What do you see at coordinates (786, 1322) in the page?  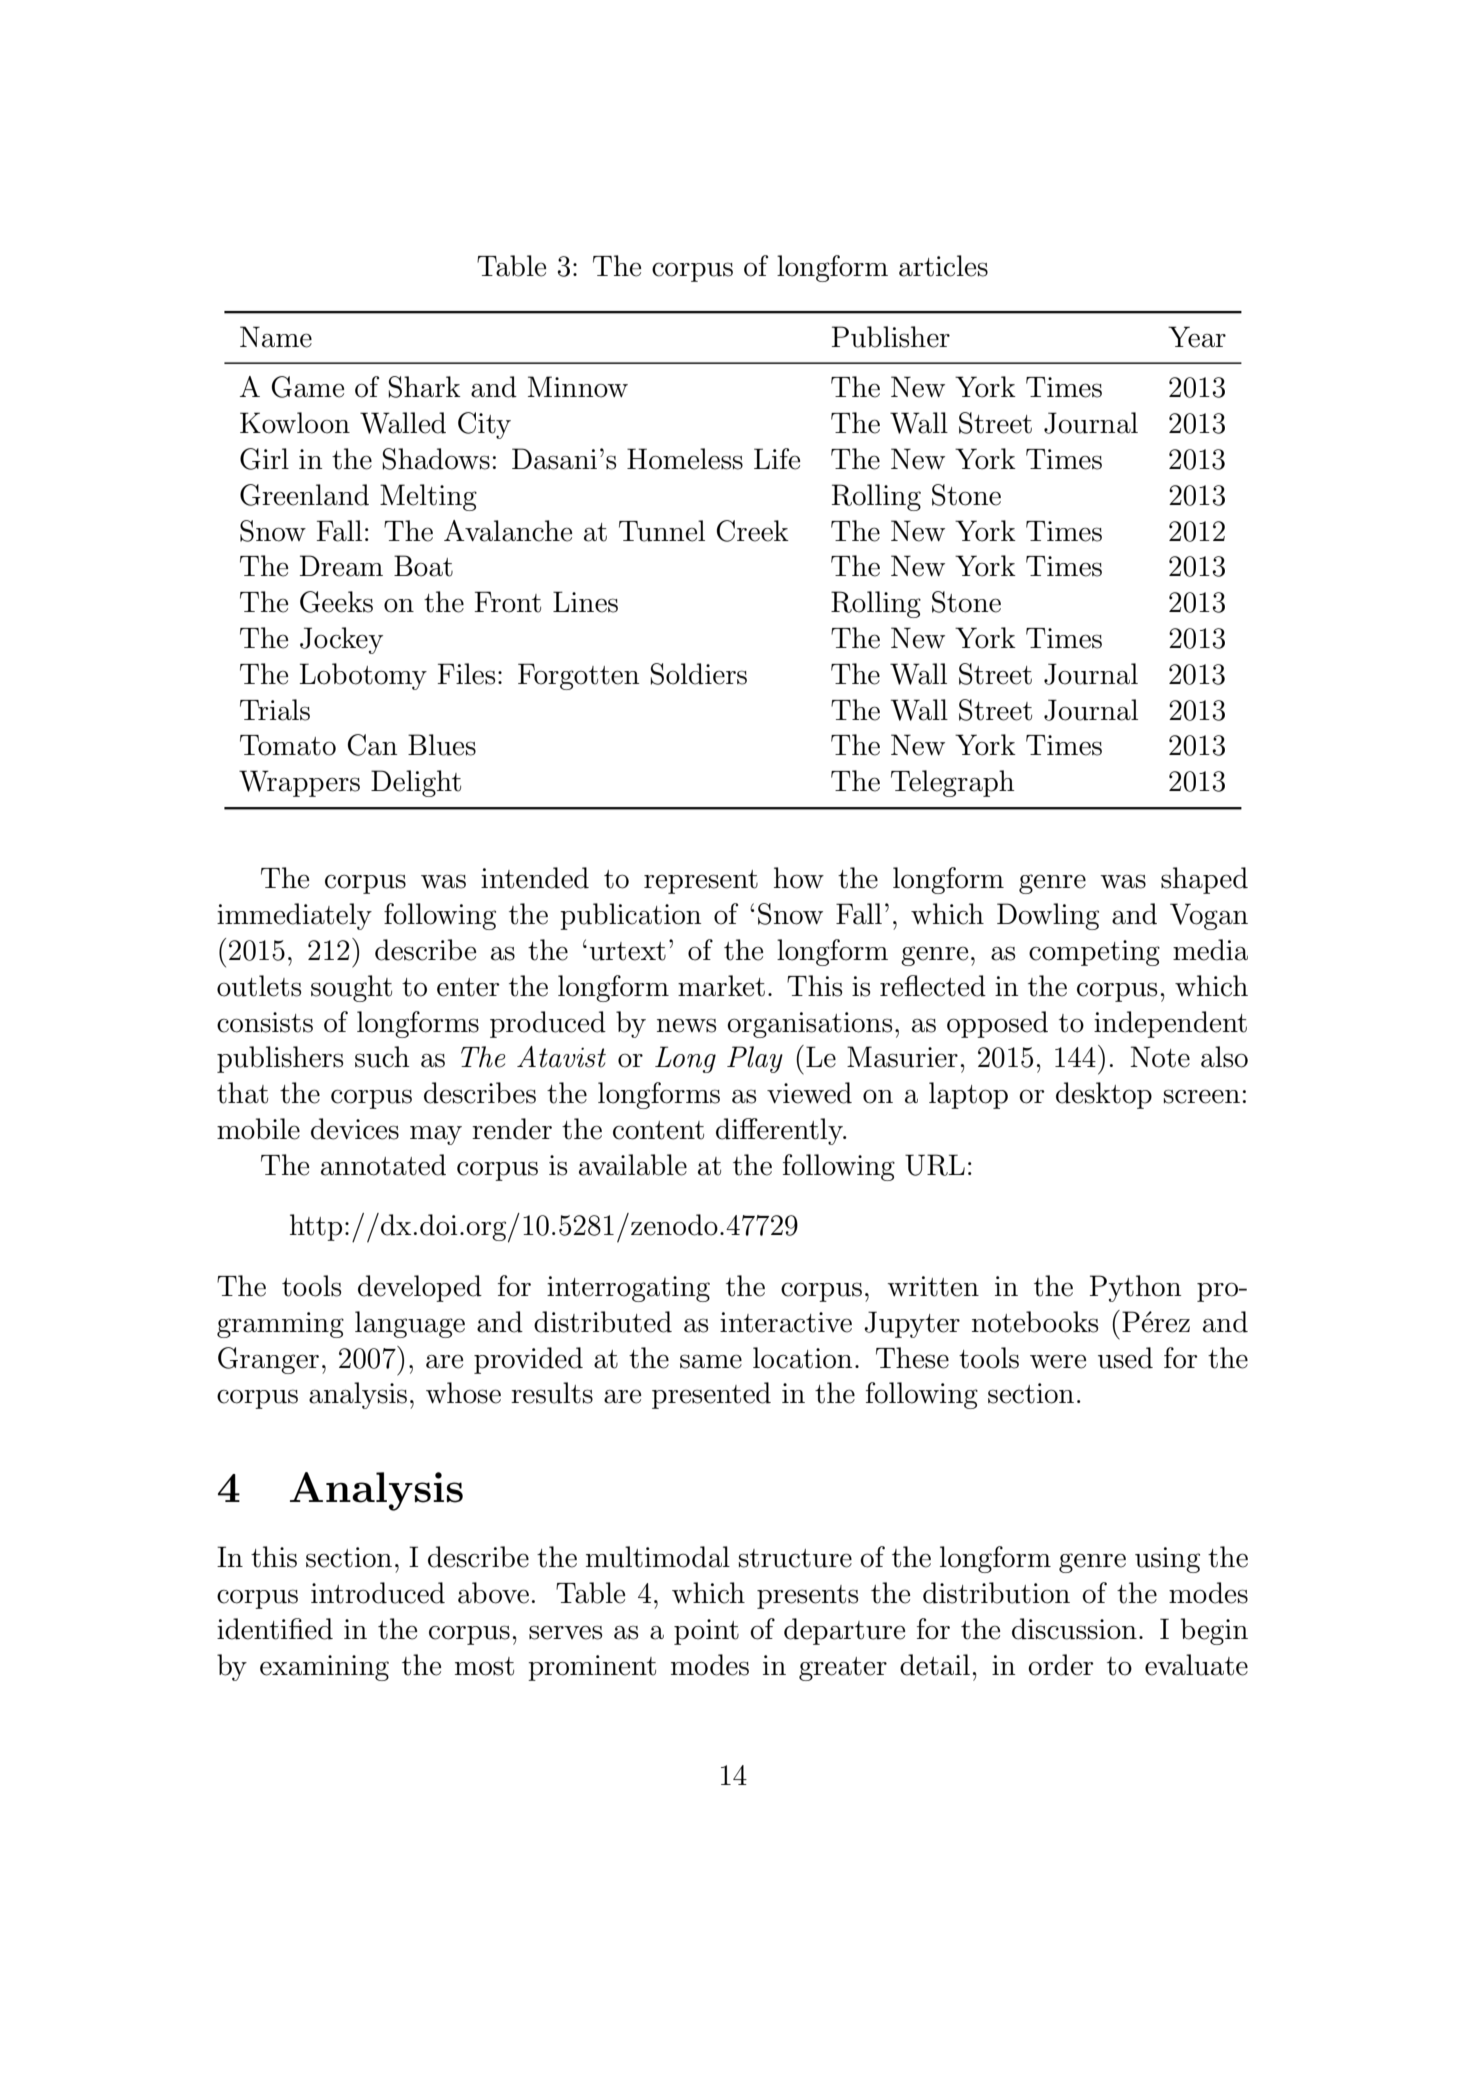 I see `interactive` at bounding box center [786, 1322].
